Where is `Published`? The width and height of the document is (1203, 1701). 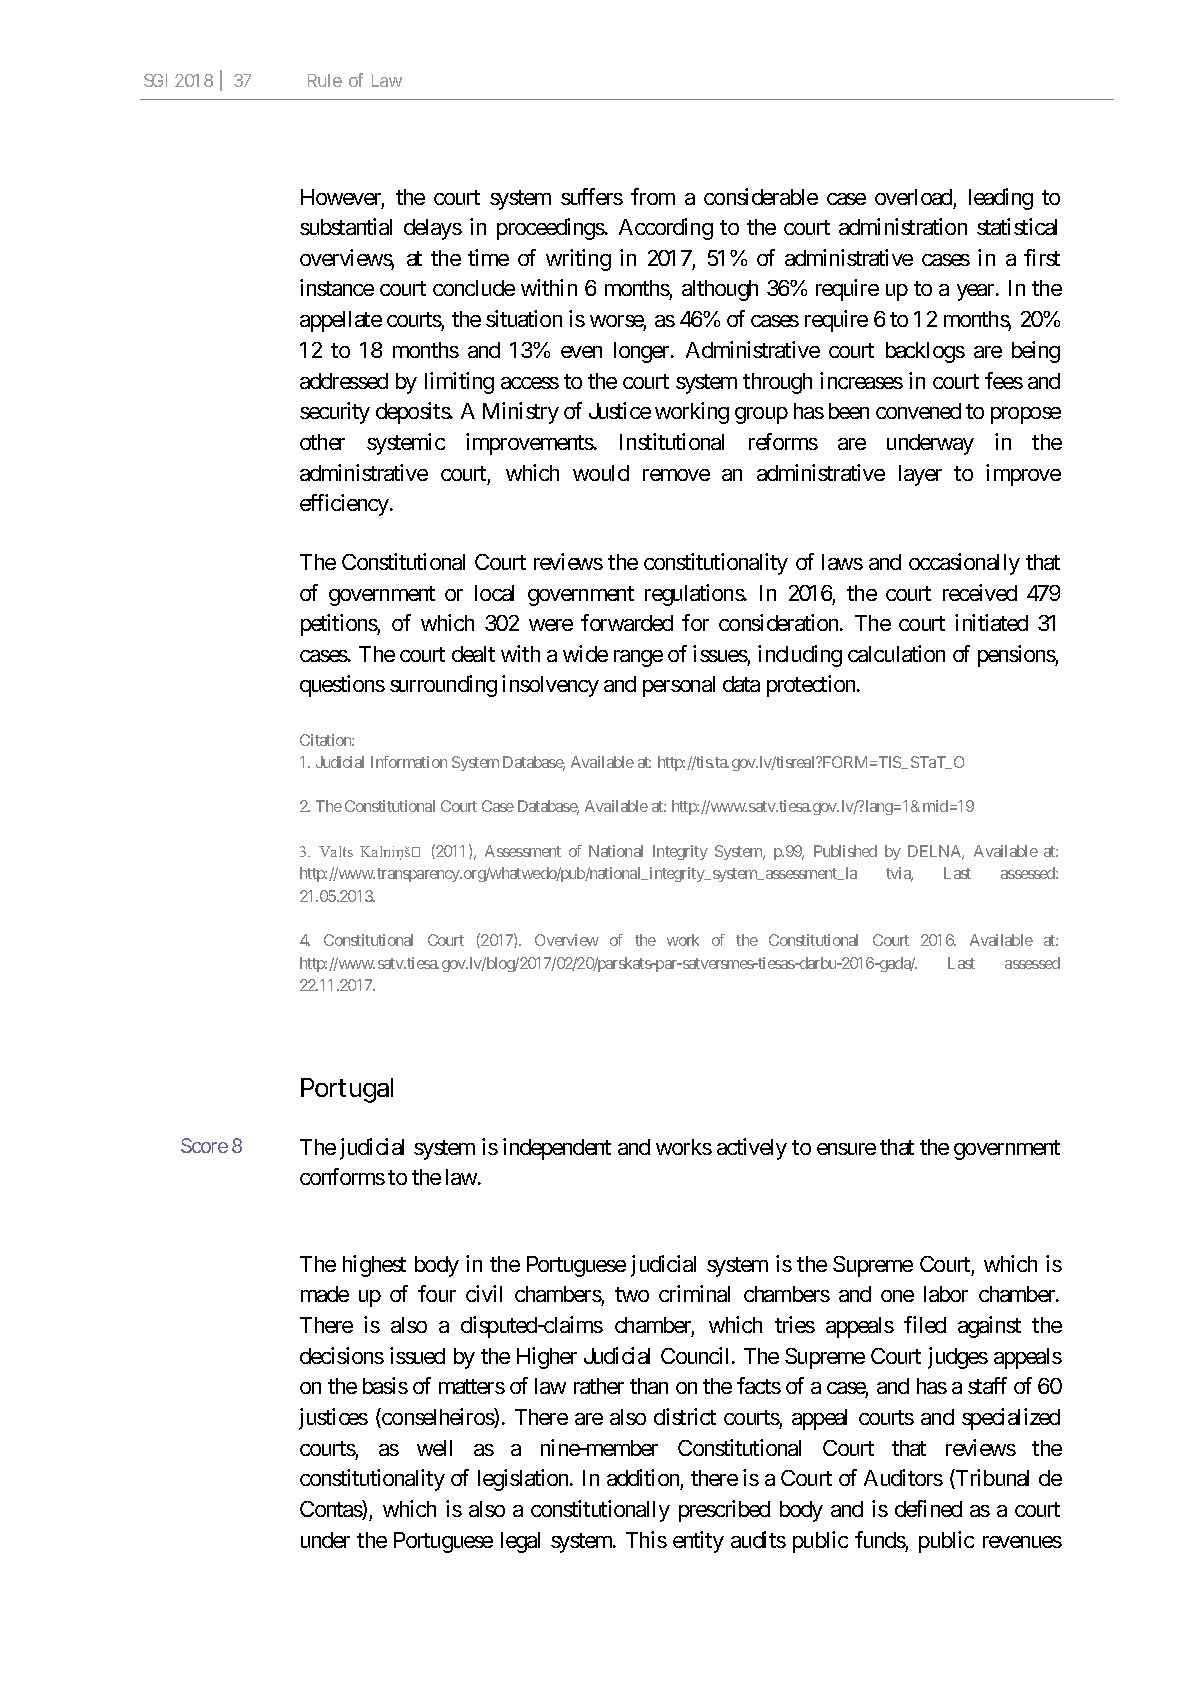
Published is located at coordinates (845, 851).
